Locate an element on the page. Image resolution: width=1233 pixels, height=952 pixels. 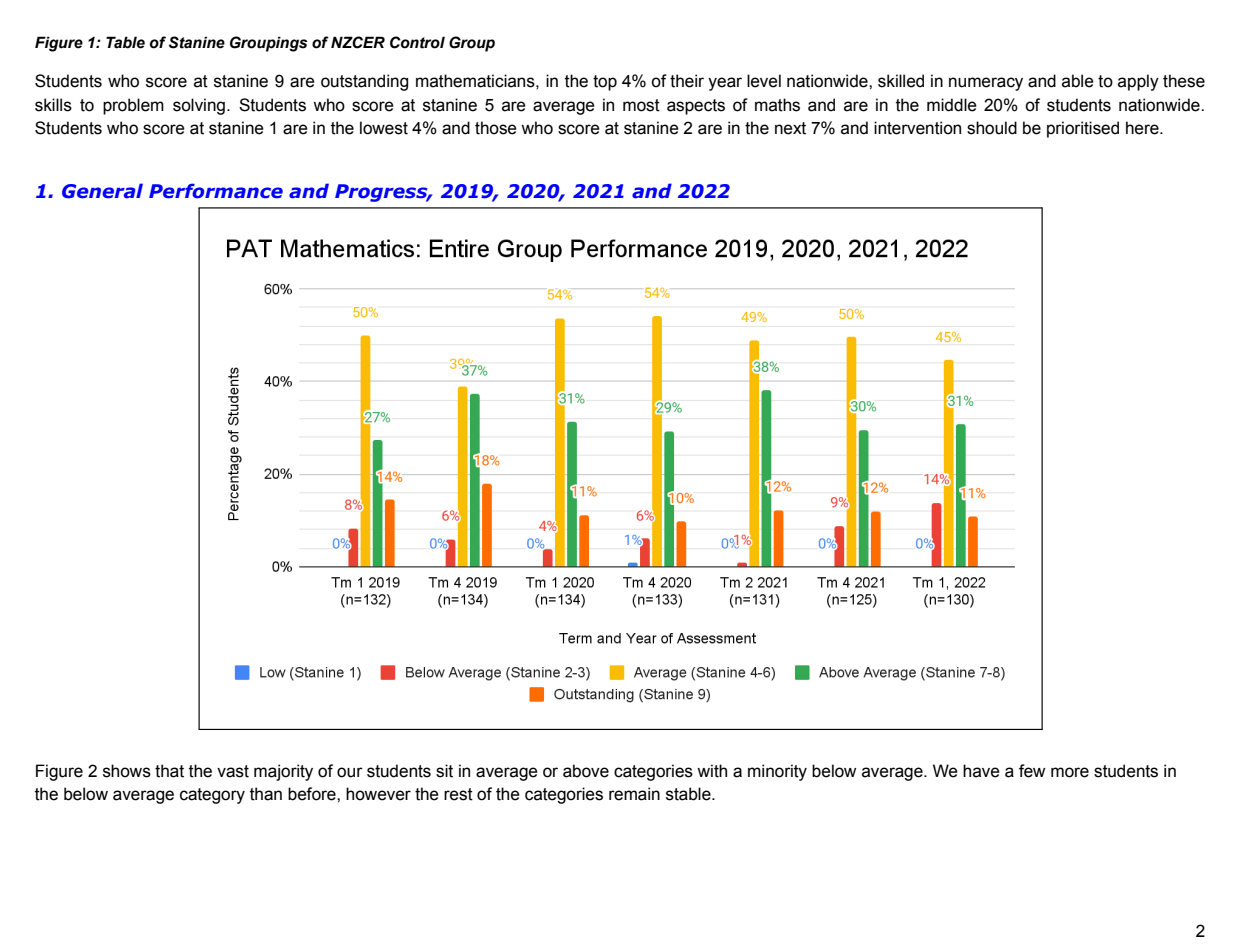
solving is located at coordinates (199, 106).
